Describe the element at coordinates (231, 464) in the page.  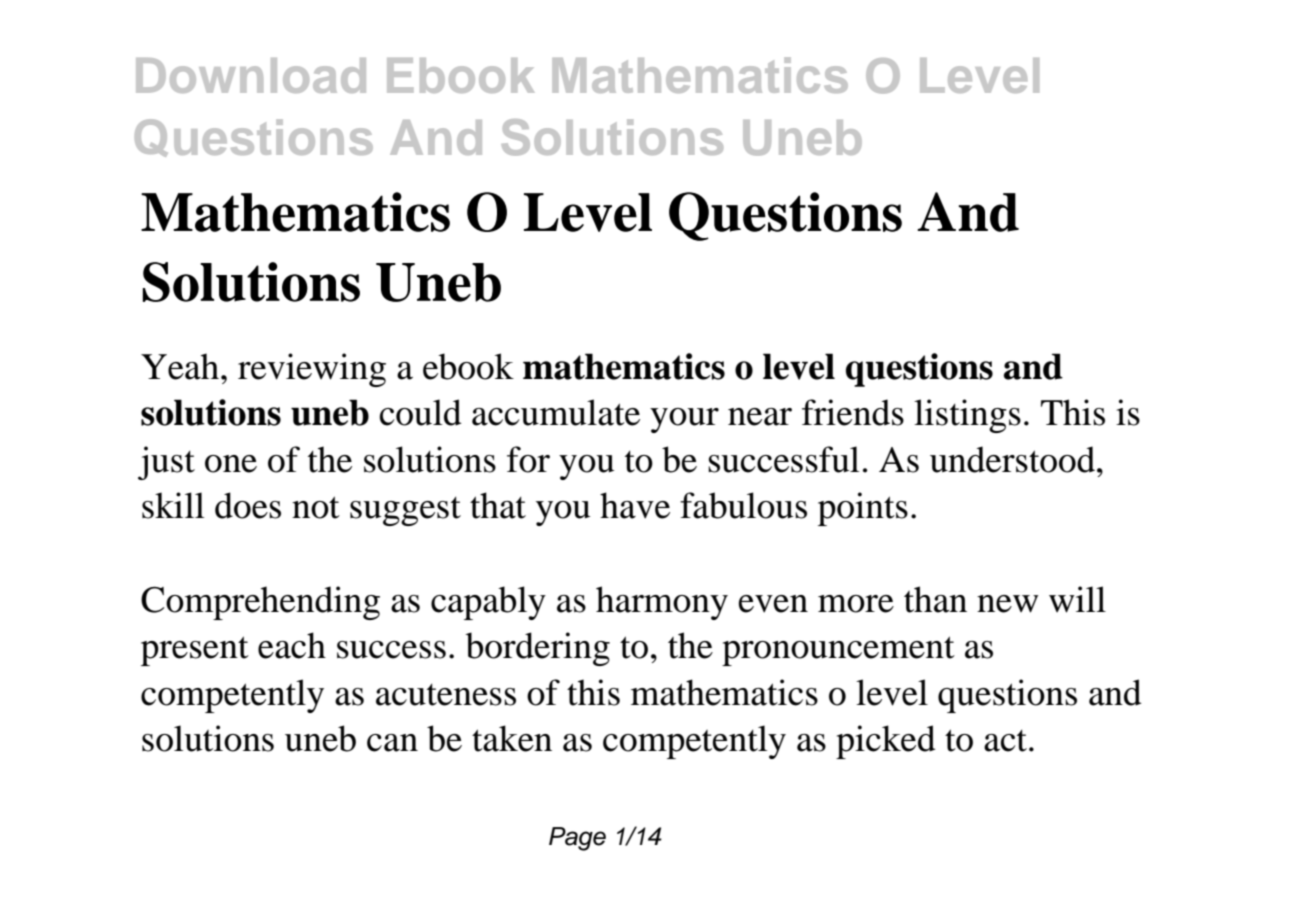
I see `one` at that location.
